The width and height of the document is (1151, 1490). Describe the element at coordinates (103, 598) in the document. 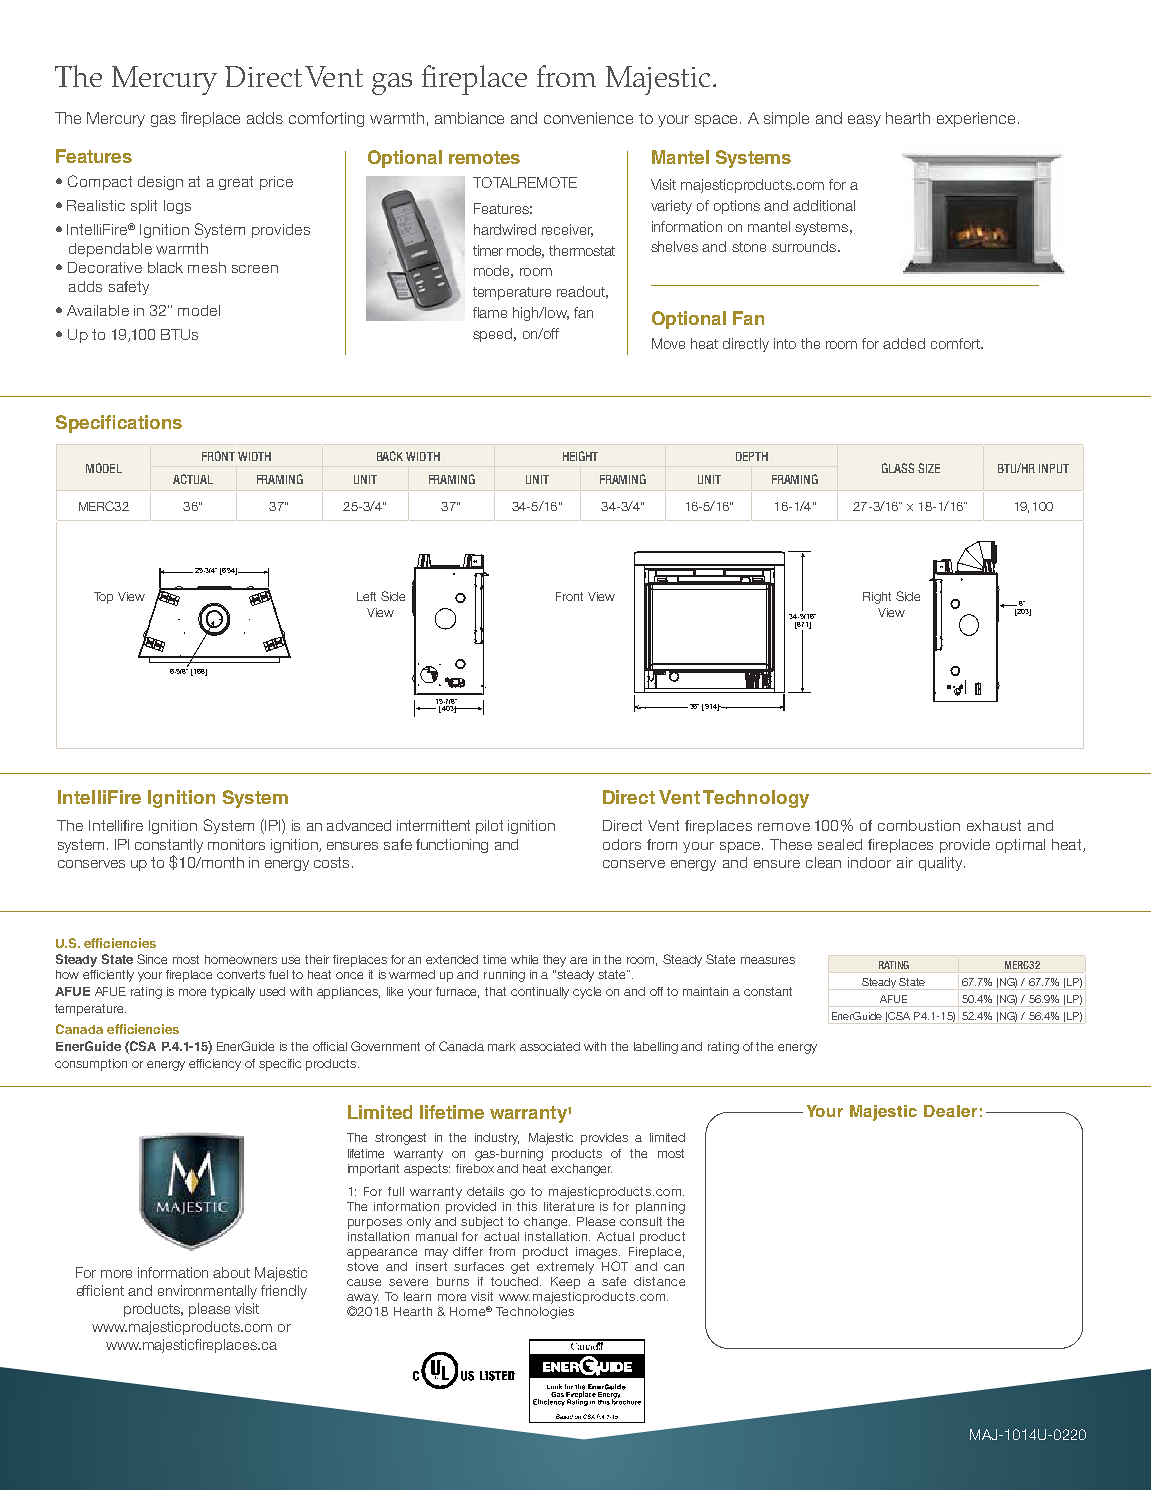

I see `Top` at that location.
